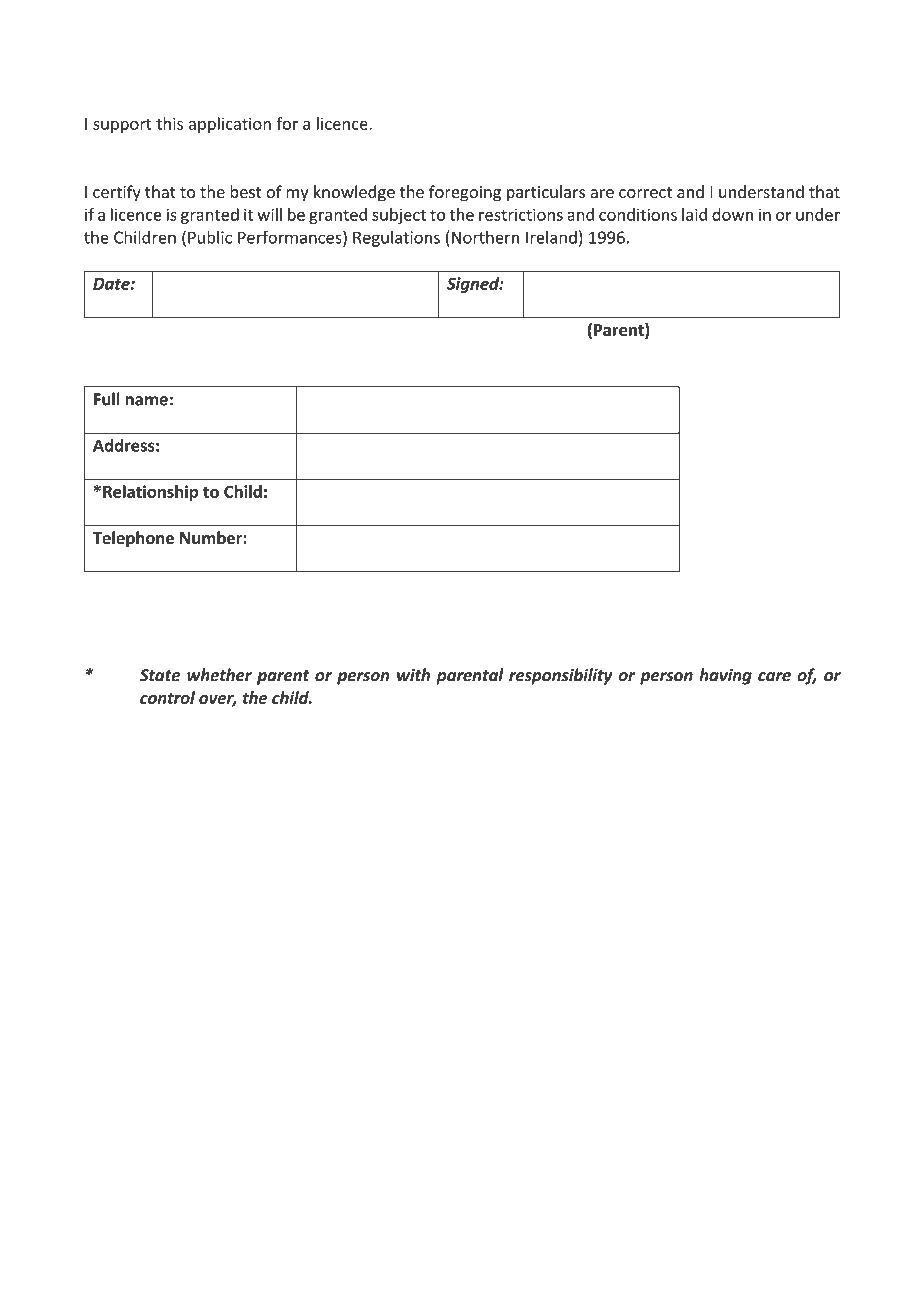  Describe the element at coordinates (147, 401) in the document. I see `name` at that location.
